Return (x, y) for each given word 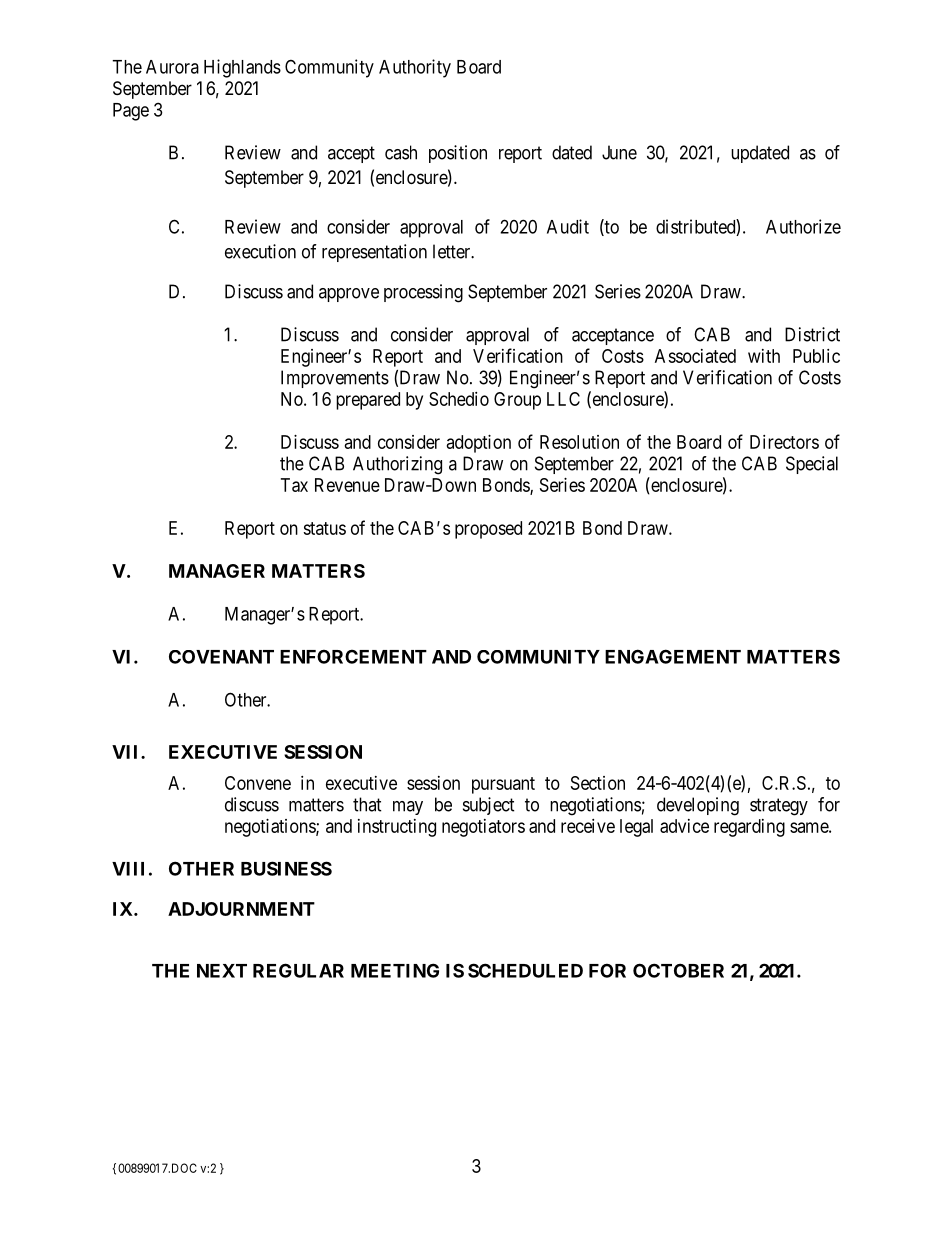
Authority (415, 68)
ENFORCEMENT (353, 656)
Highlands (242, 68)
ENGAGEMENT (673, 656)
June (619, 152)
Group (517, 401)
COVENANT (221, 657)
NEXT (222, 971)
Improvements (335, 379)
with (764, 356)
